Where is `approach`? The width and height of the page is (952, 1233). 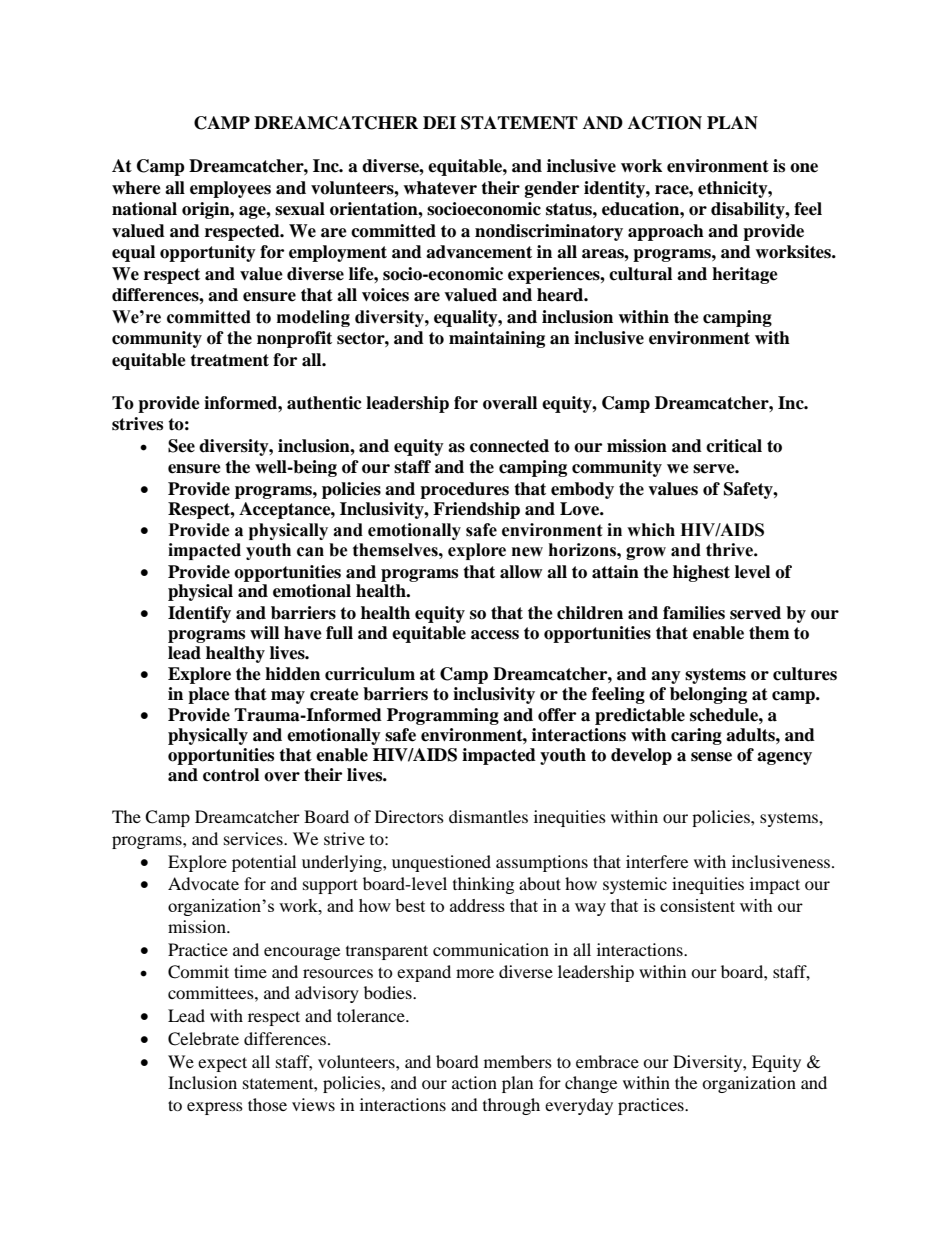
approach is located at coordinates (666, 232).
